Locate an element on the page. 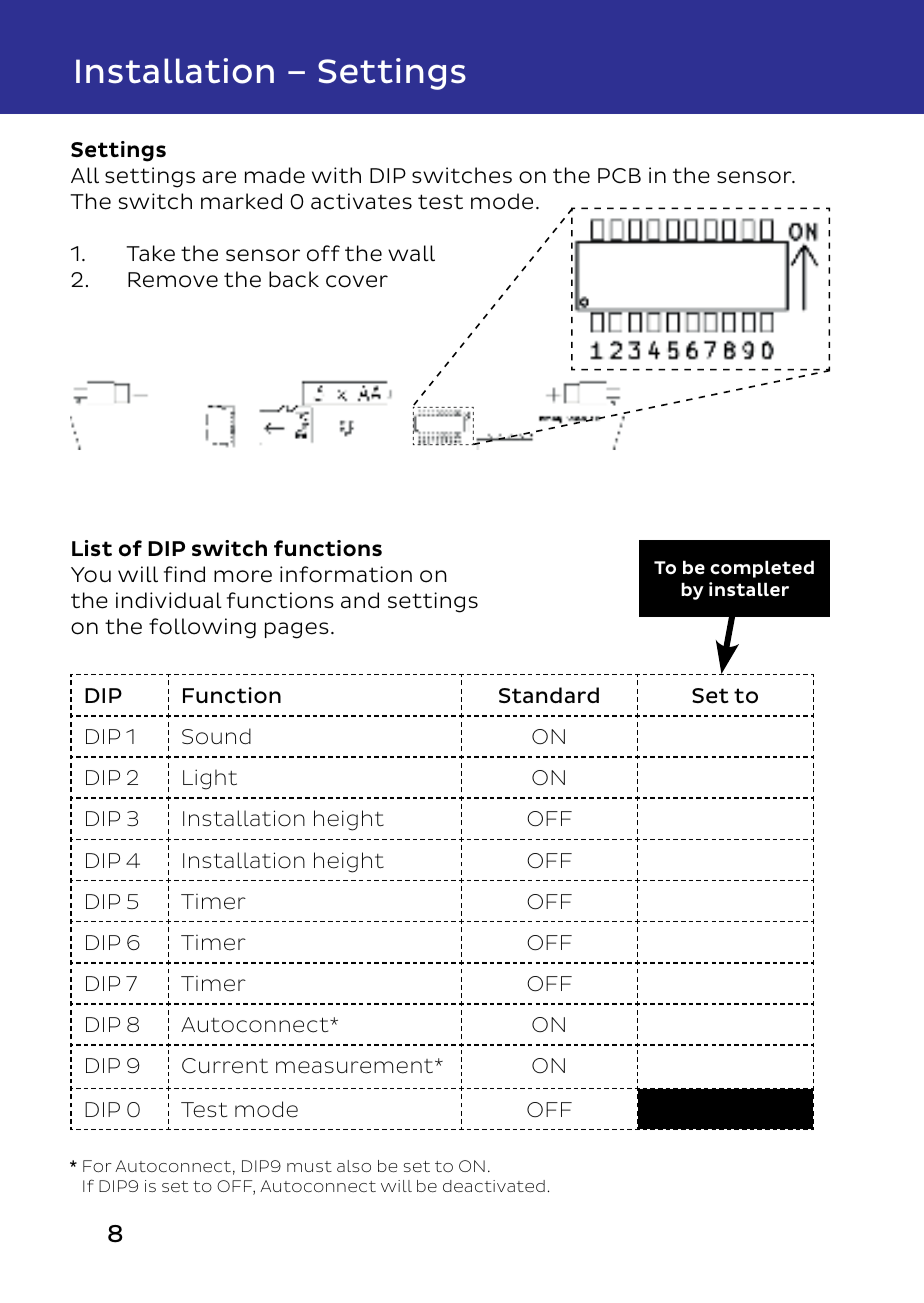 The width and height of the document is (924, 1303). wall is located at coordinates (411, 253).
